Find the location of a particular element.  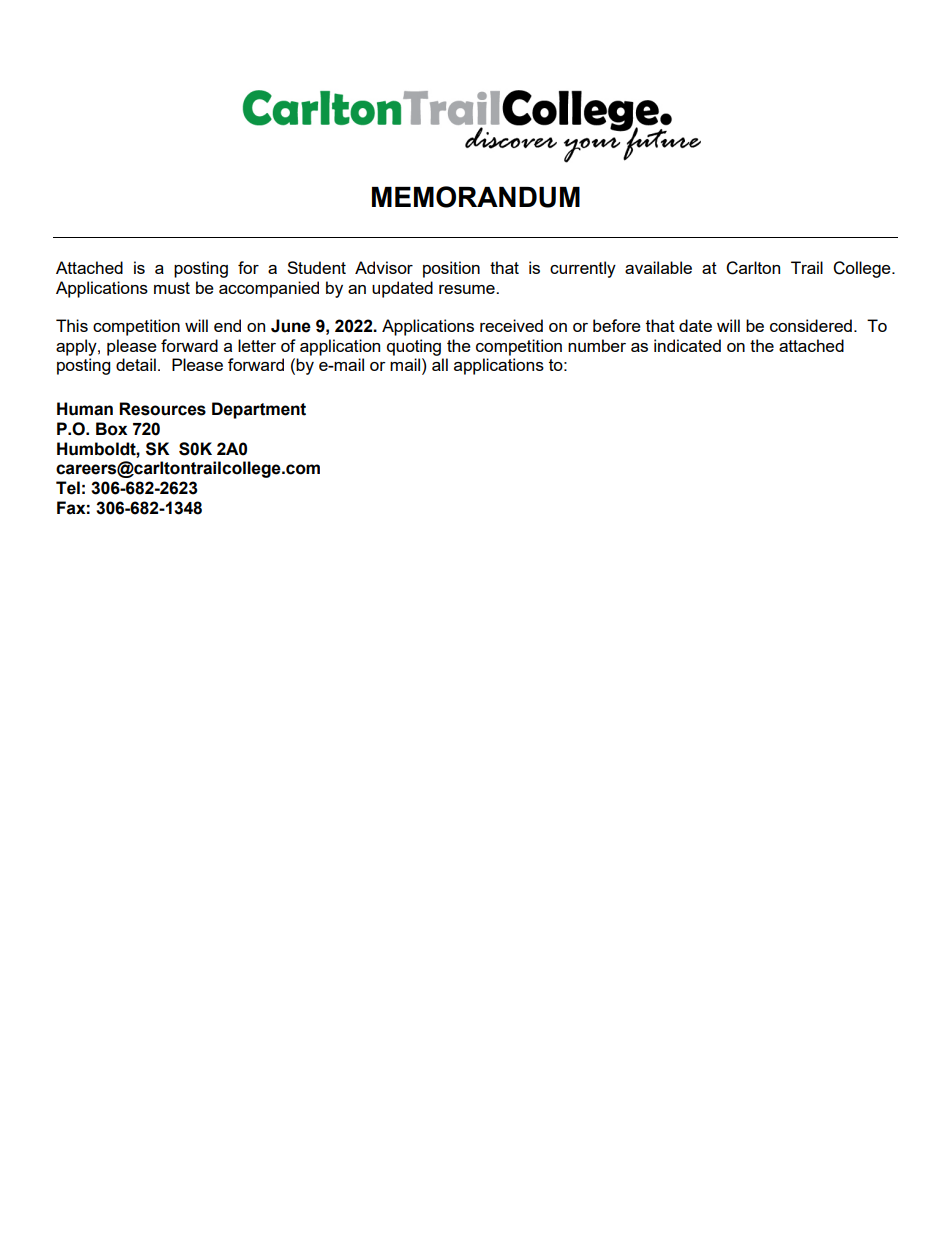

Tel is located at coordinates (68, 488).
